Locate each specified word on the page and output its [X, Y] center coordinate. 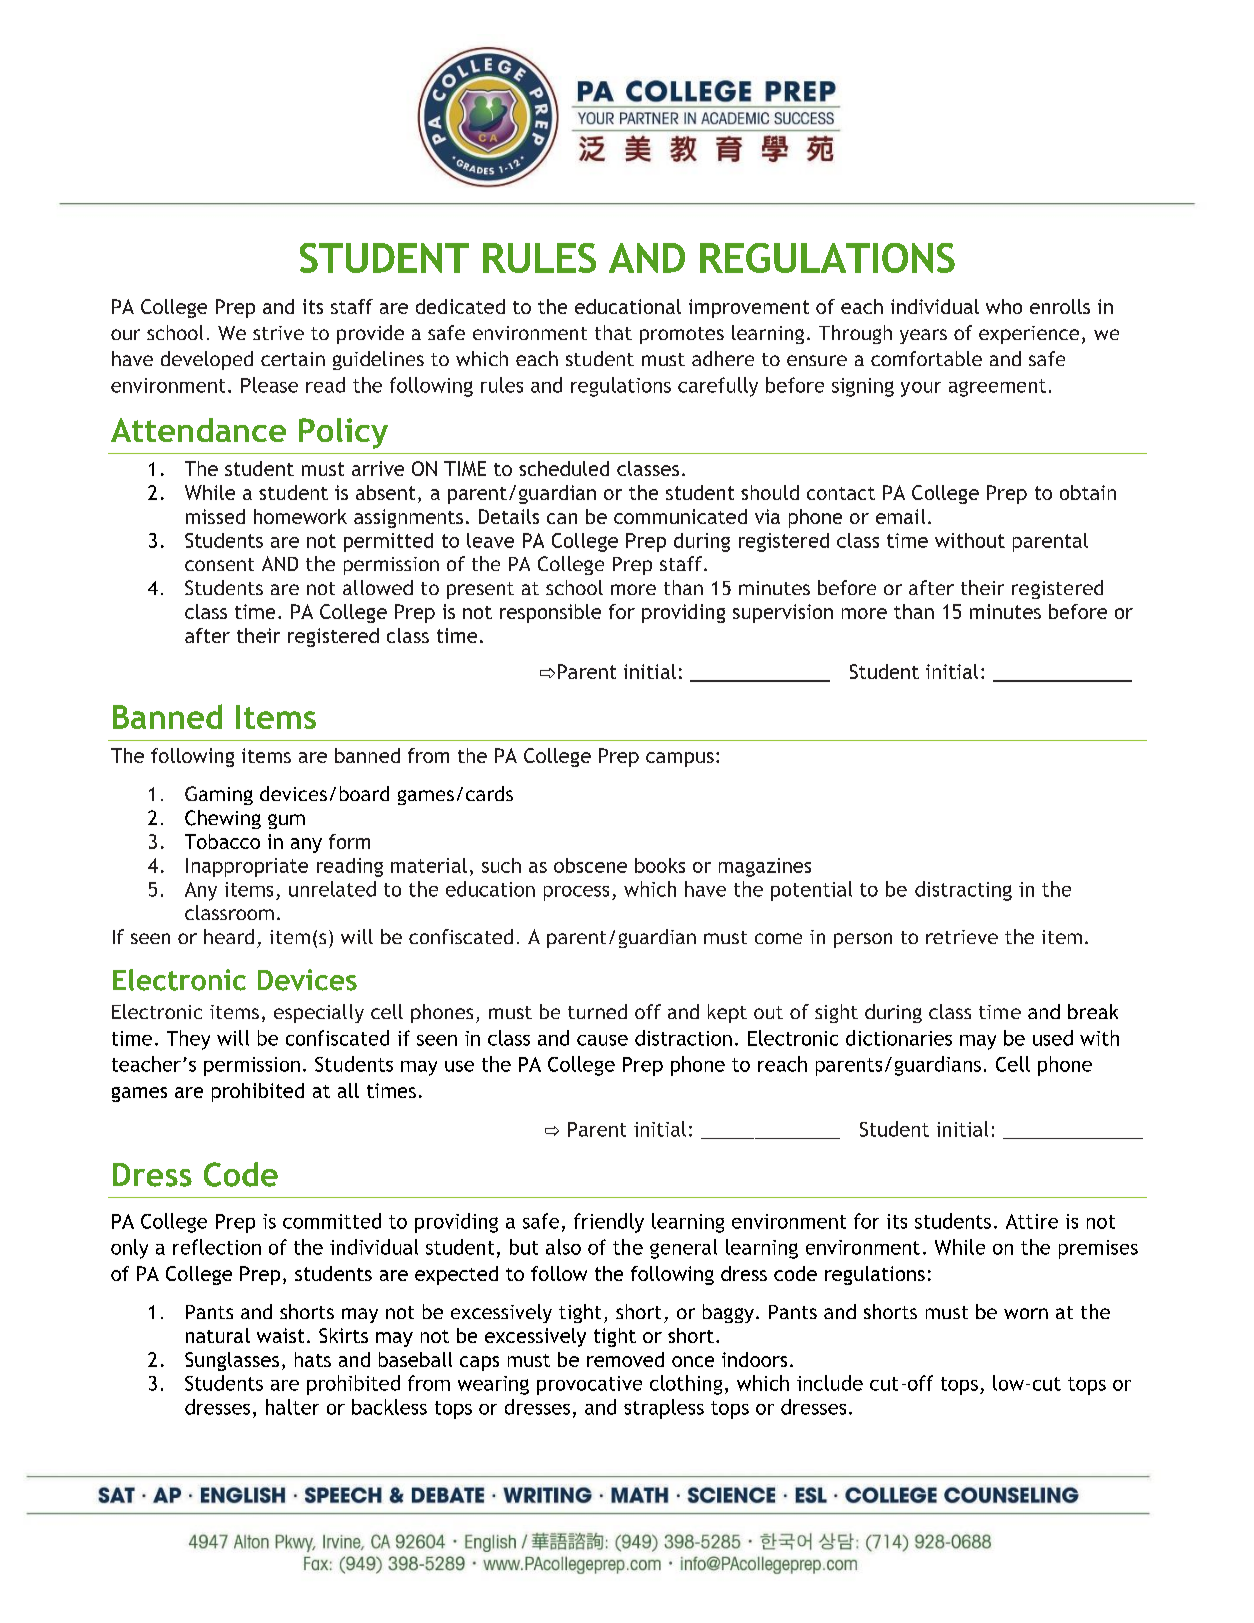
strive [278, 333]
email [900, 516]
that [613, 332]
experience [1029, 335]
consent [219, 564]
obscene [590, 865]
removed [625, 1359]
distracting [963, 891]
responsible [550, 613]
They [188, 1040]
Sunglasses [232, 1361]
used [1053, 1038]
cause [602, 1040]
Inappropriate [247, 867]
